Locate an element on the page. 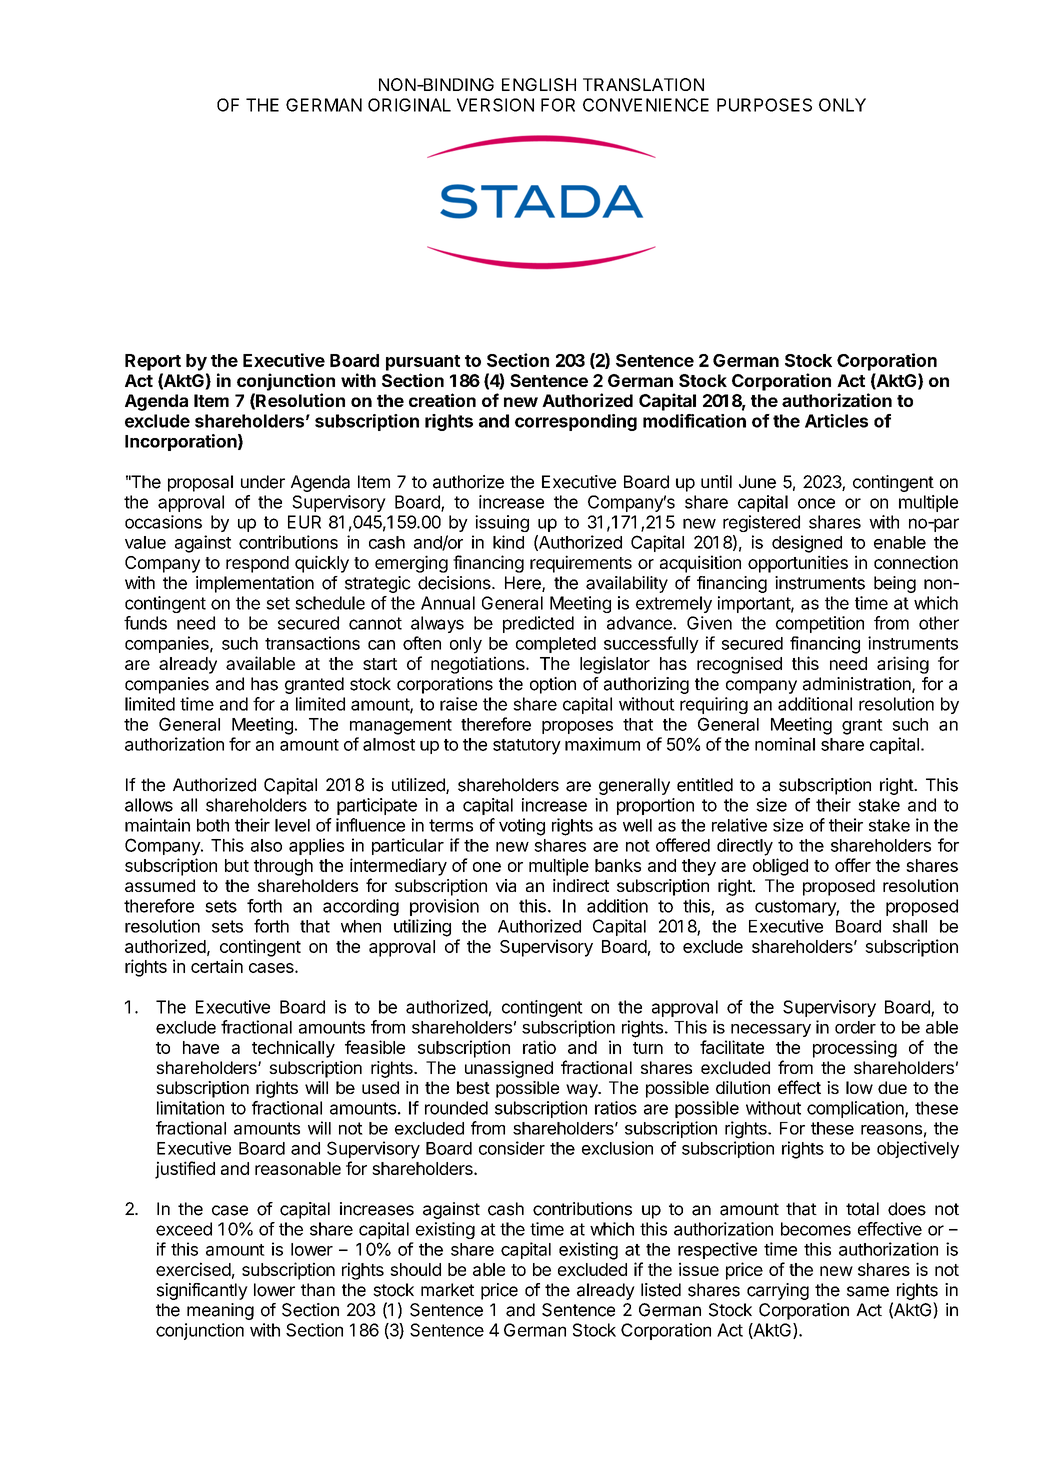  ENGLISH is located at coordinates (539, 84).
